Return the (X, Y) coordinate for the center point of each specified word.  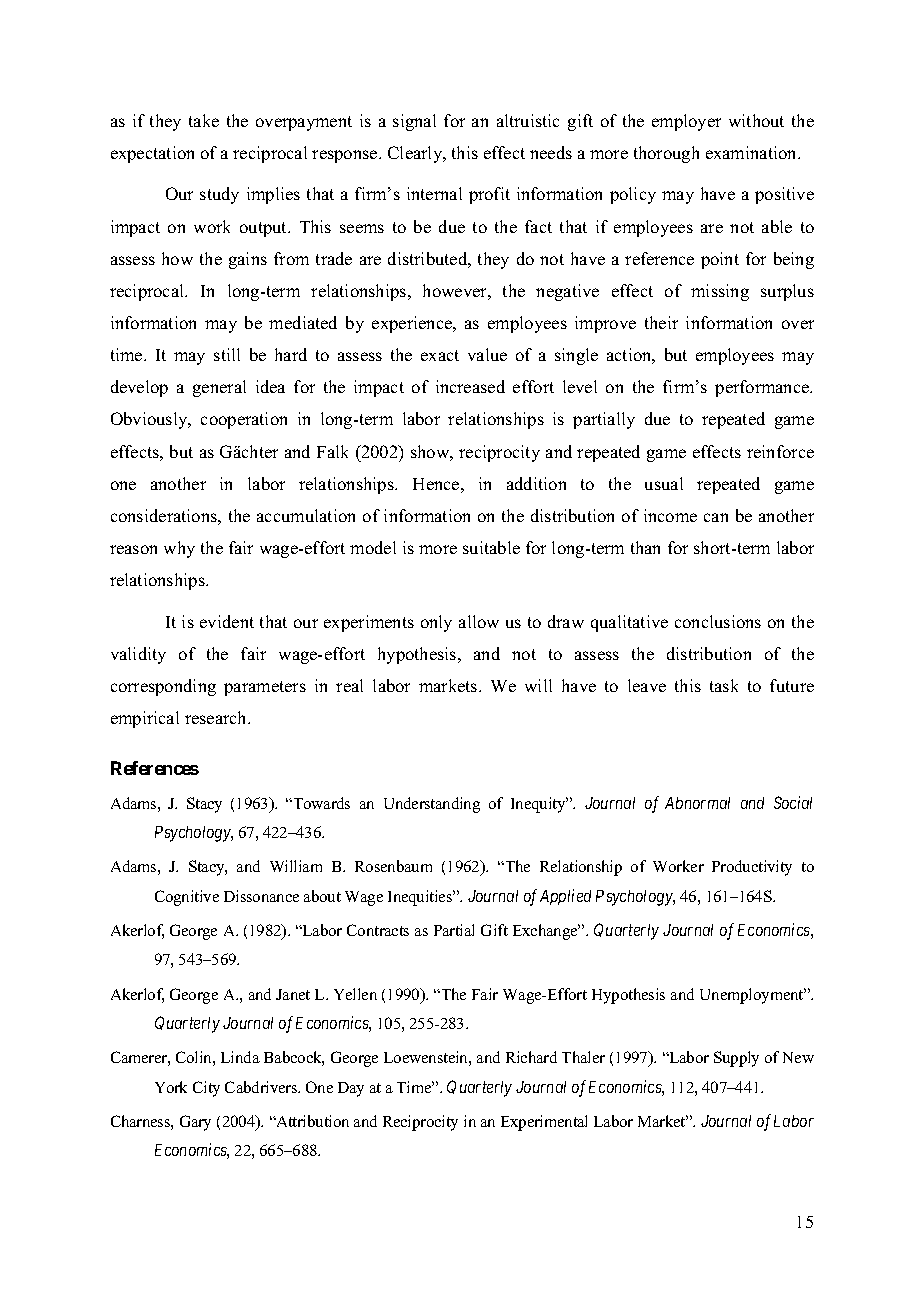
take (204, 120)
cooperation (244, 420)
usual (664, 483)
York (171, 1087)
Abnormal (697, 803)
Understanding (432, 805)
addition (536, 483)
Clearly (416, 154)
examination (753, 152)
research (217, 717)
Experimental (544, 1123)
